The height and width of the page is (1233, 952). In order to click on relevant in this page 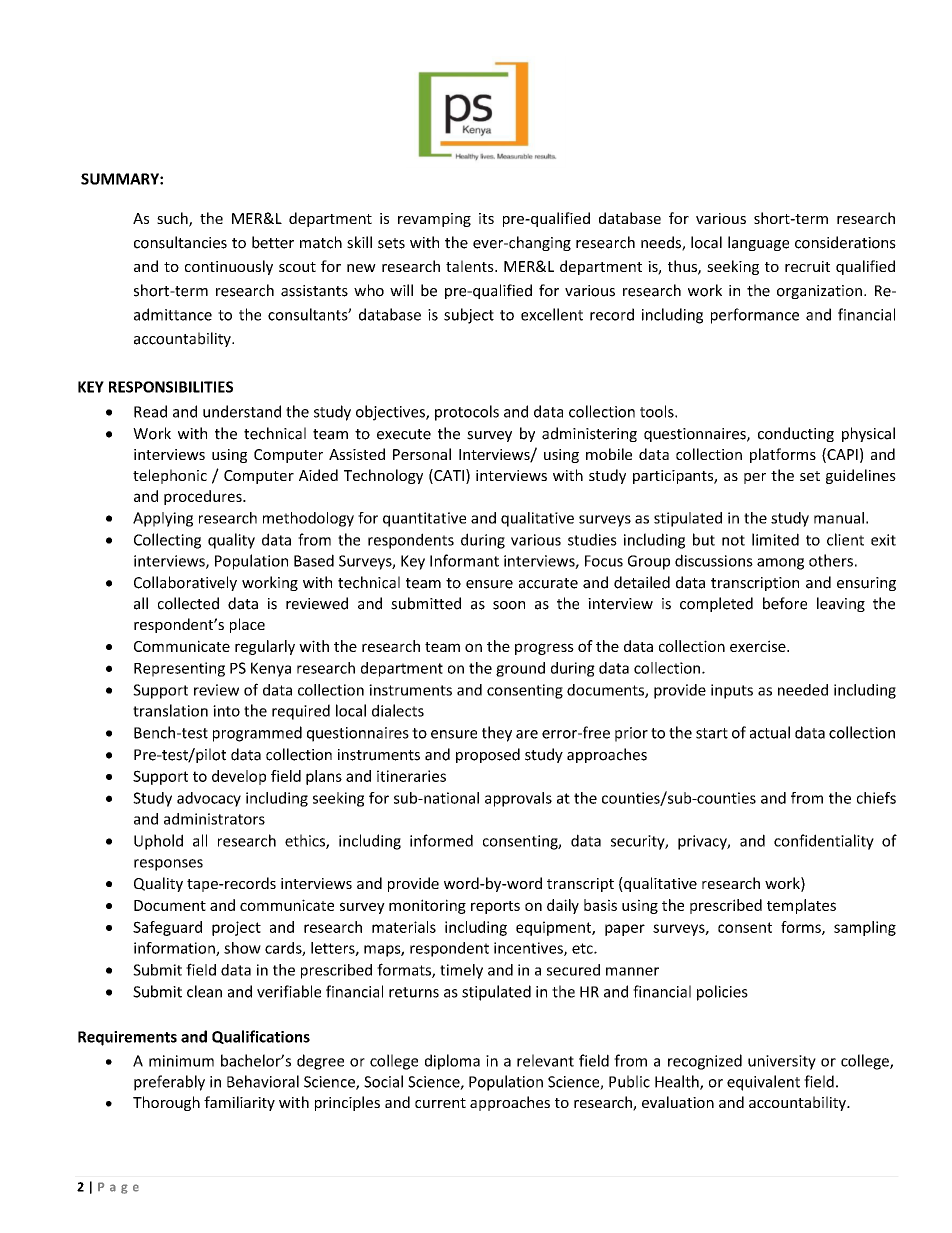, I will do `click(545, 1060)`.
